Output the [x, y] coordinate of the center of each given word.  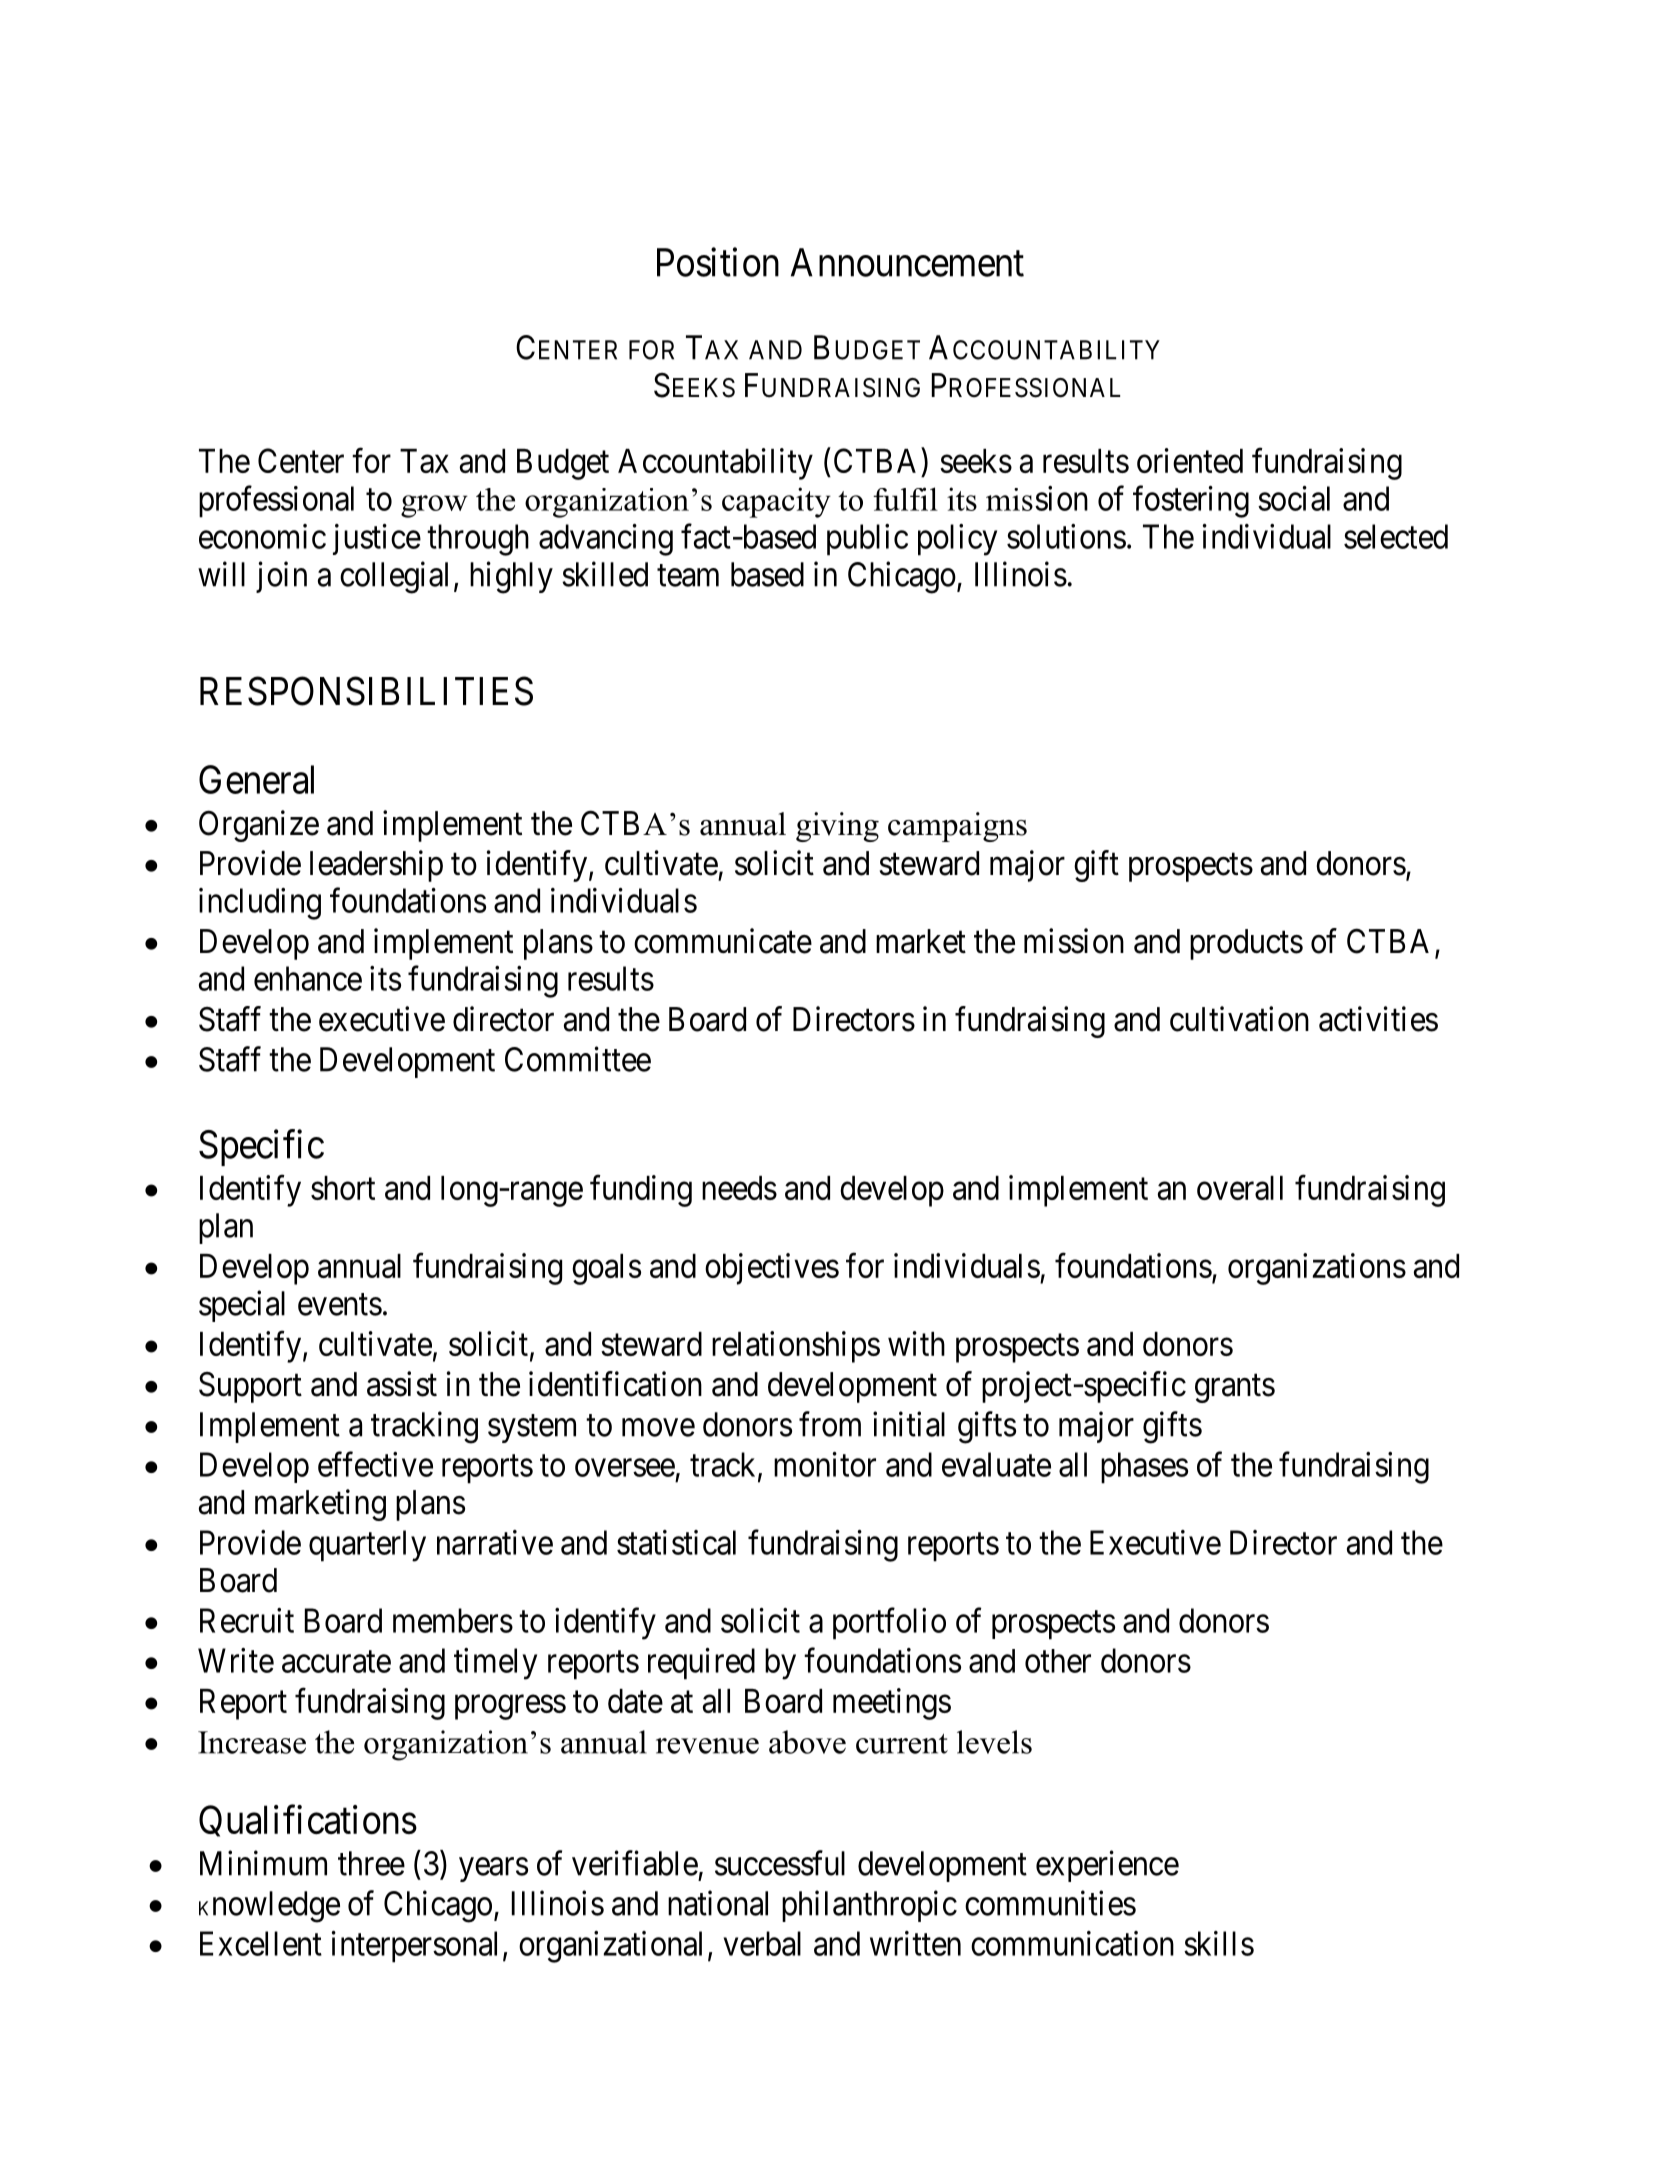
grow [434, 506]
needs [739, 1188]
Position [718, 262]
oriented [1190, 460]
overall [1240, 1188]
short [343, 1188]
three [371, 1863]
